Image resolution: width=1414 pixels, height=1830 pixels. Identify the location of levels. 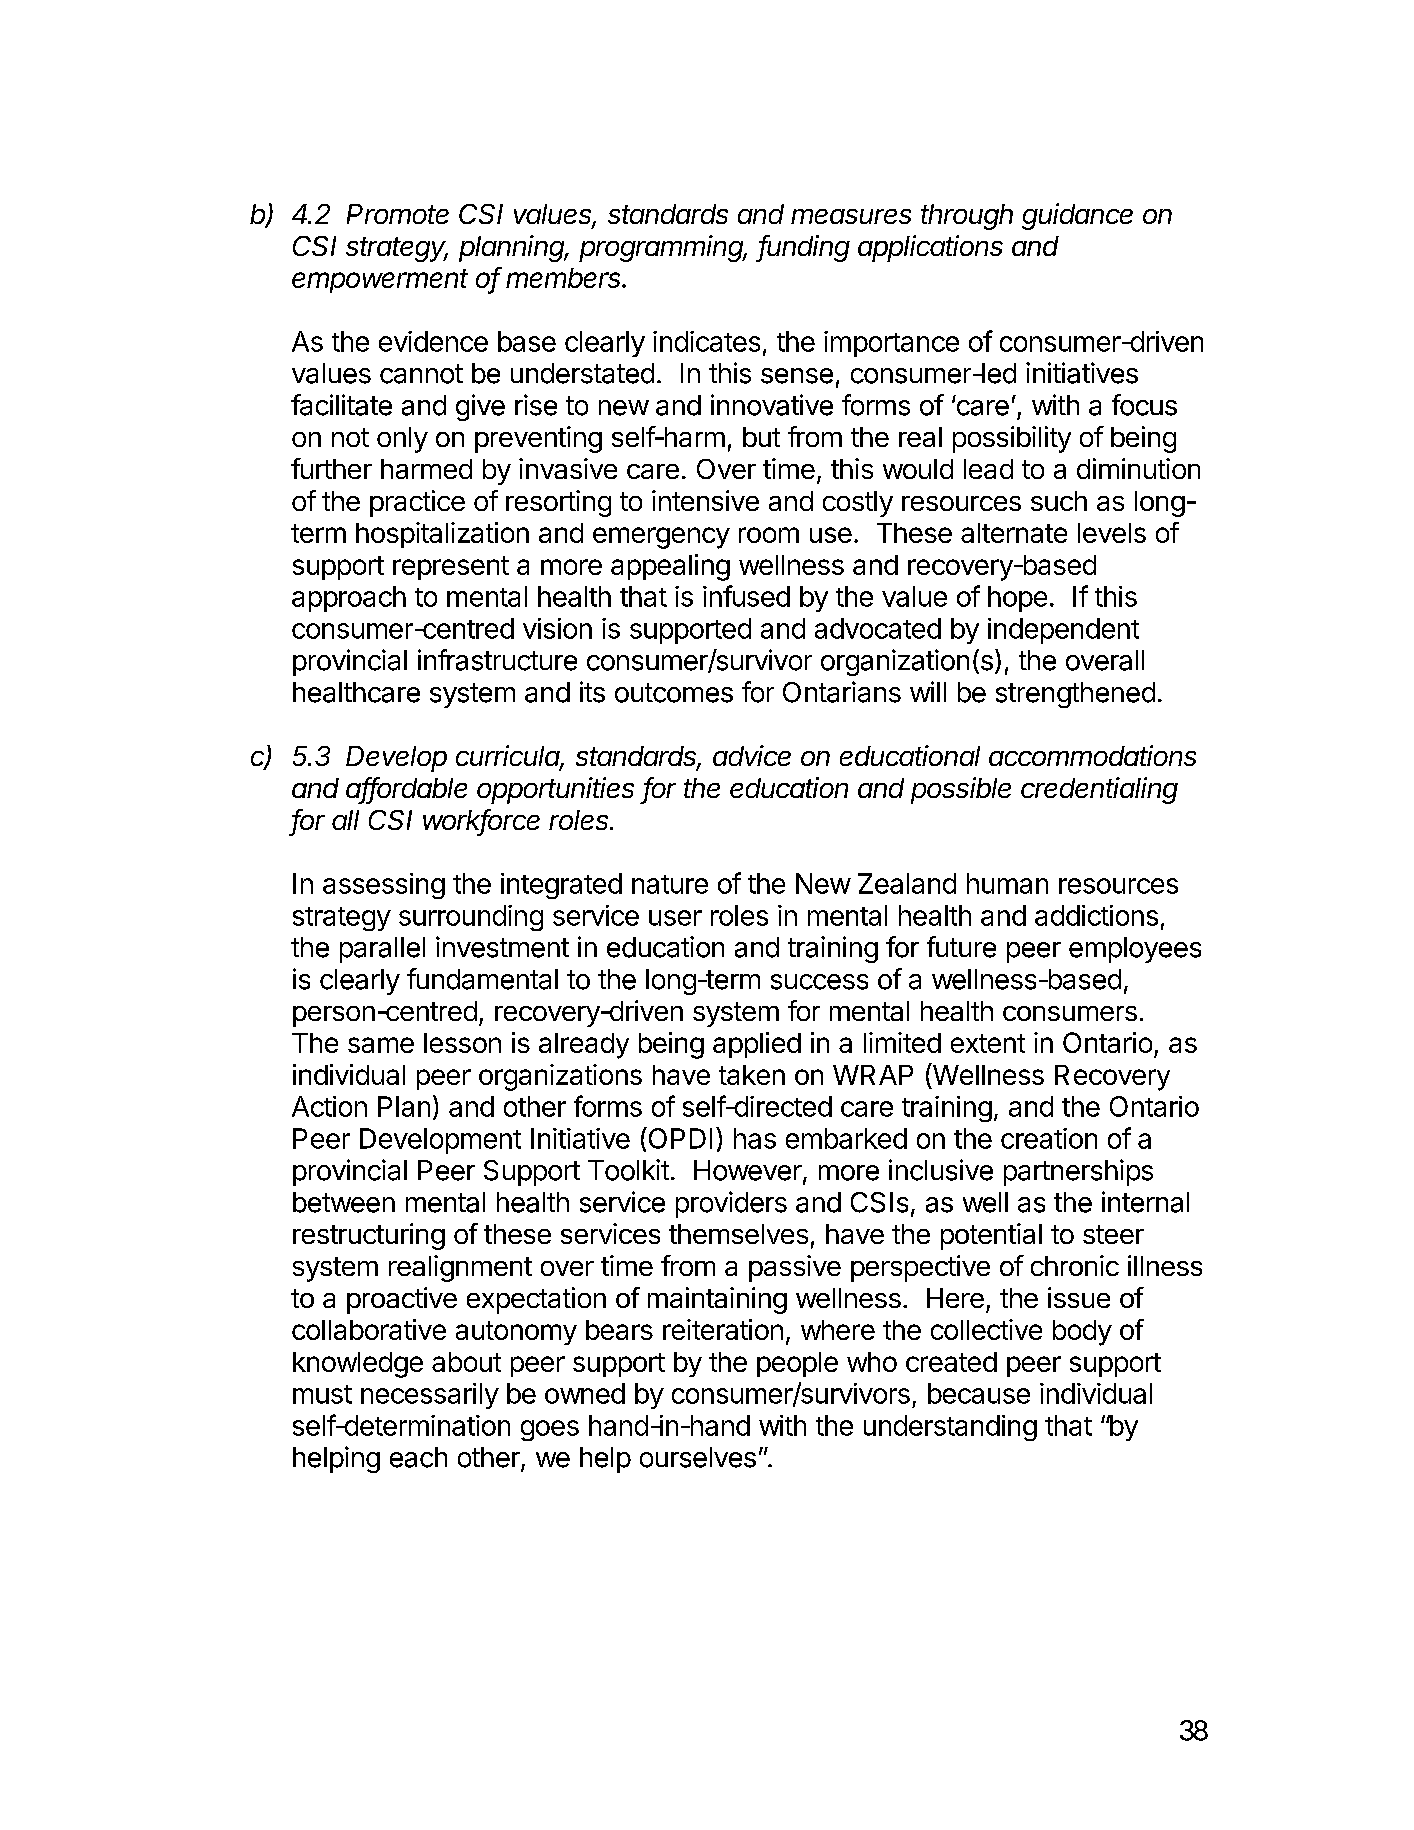
(1112, 533).
